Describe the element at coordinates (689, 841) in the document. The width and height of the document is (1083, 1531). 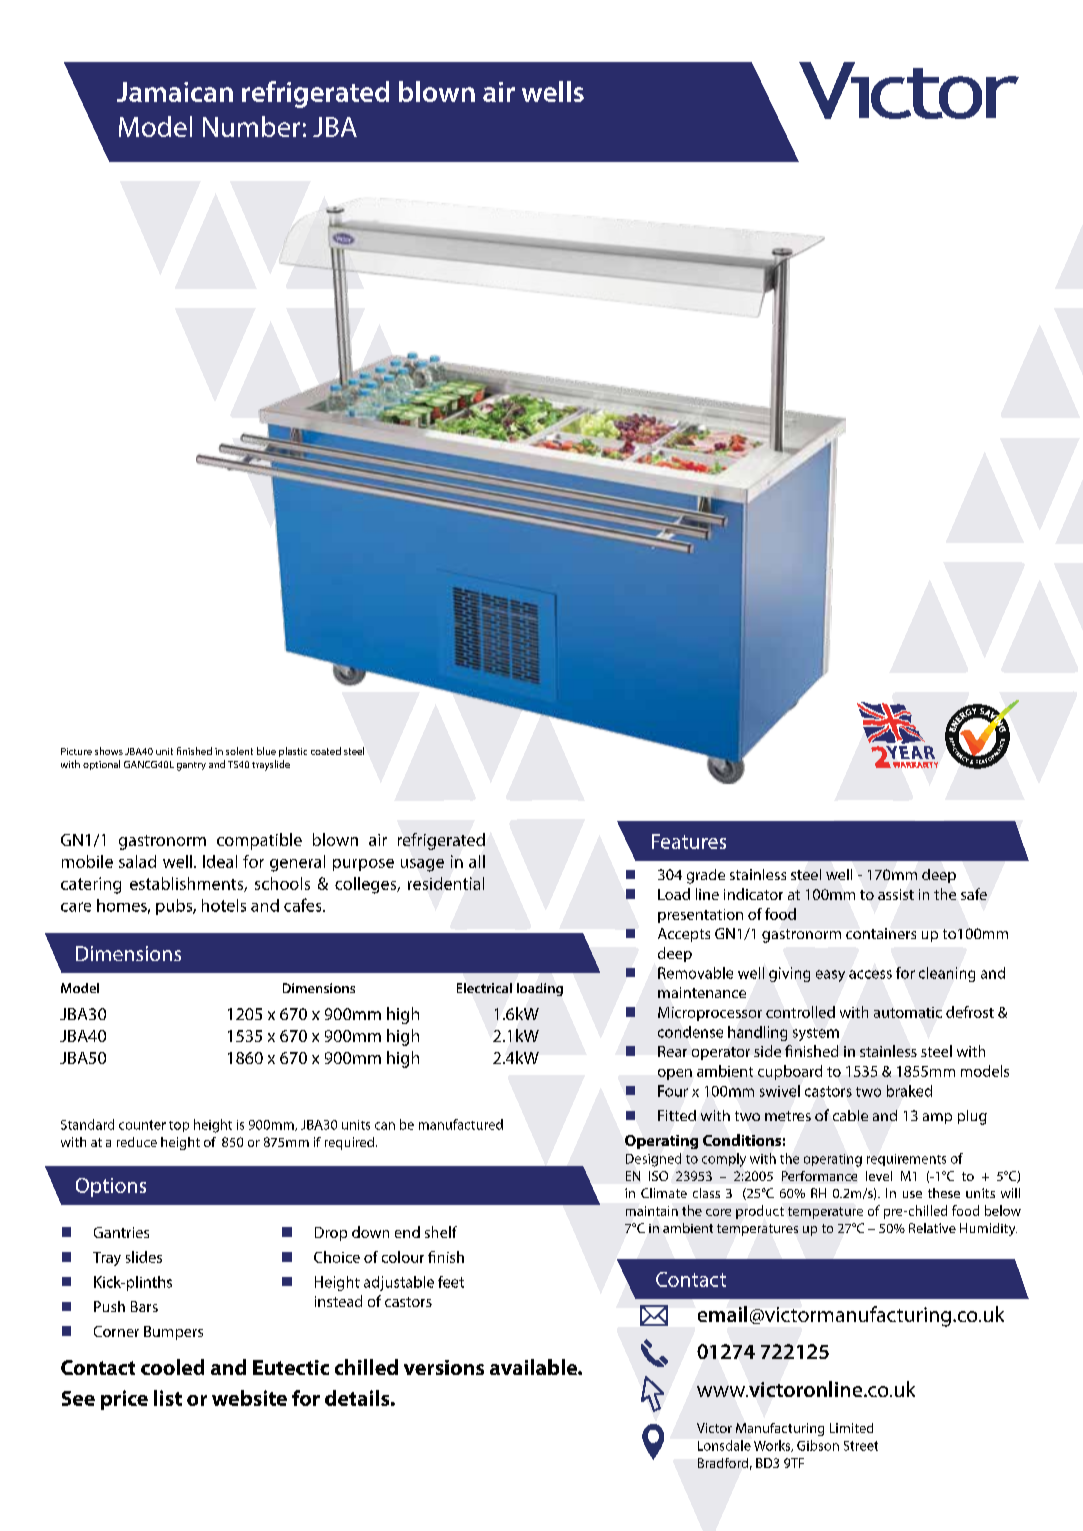
I see `Features` at that location.
